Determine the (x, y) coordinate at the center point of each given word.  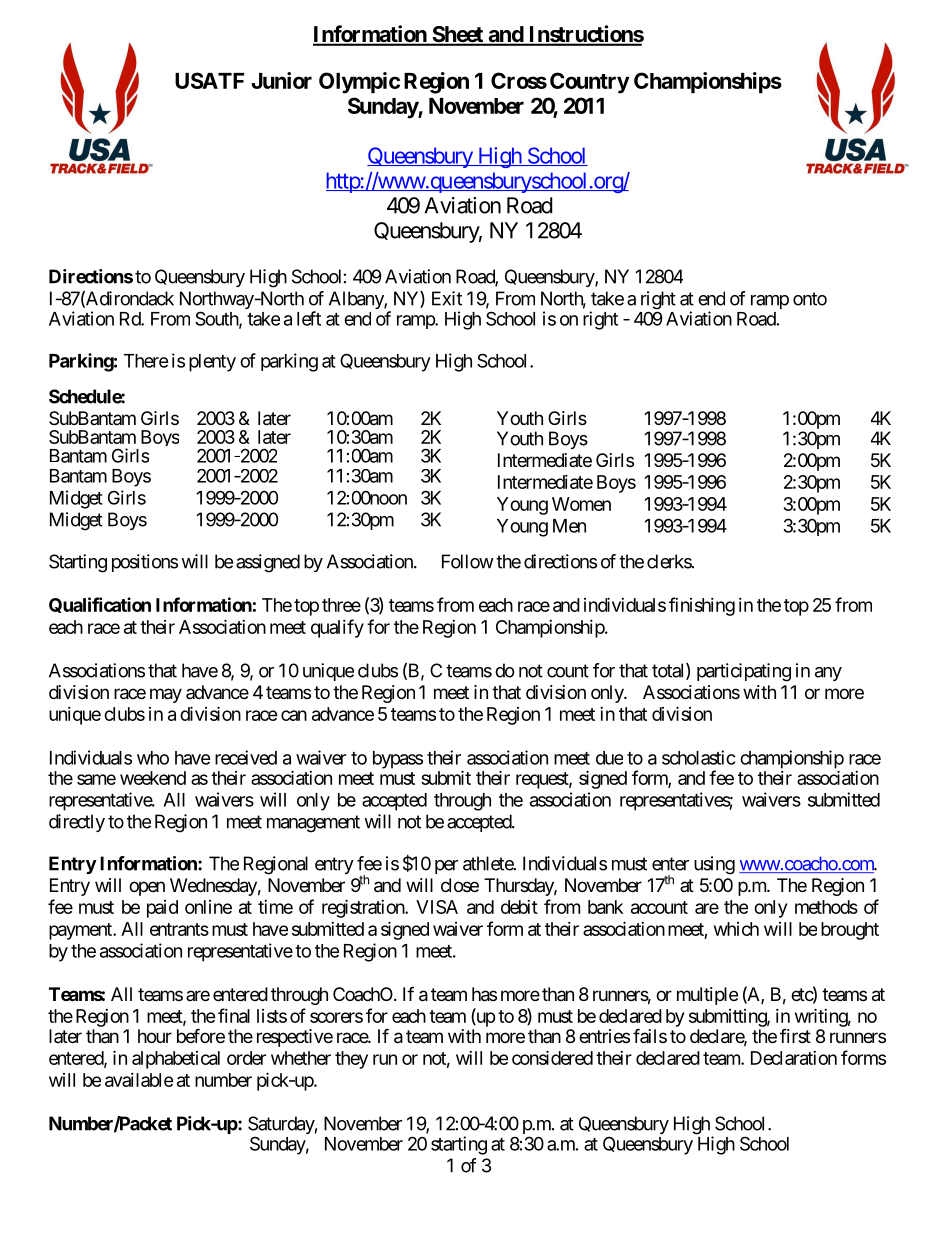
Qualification (100, 605)
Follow (468, 561)
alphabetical (176, 1060)
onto (810, 299)
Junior (281, 80)
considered (552, 1057)
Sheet (457, 35)
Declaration (794, 1058)
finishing (702, 606)
